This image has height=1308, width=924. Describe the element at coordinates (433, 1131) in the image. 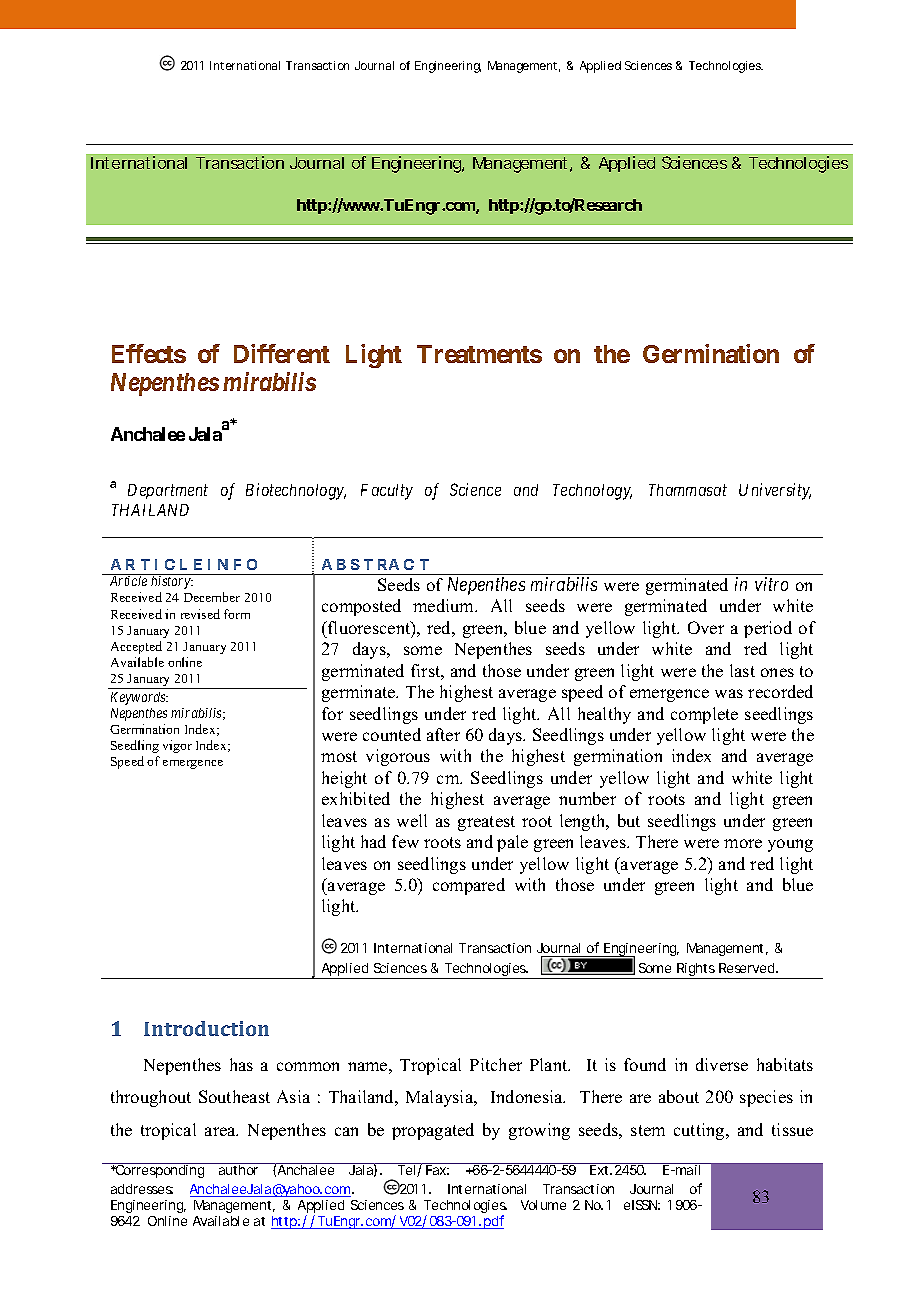

I see `propagated` at that location.
